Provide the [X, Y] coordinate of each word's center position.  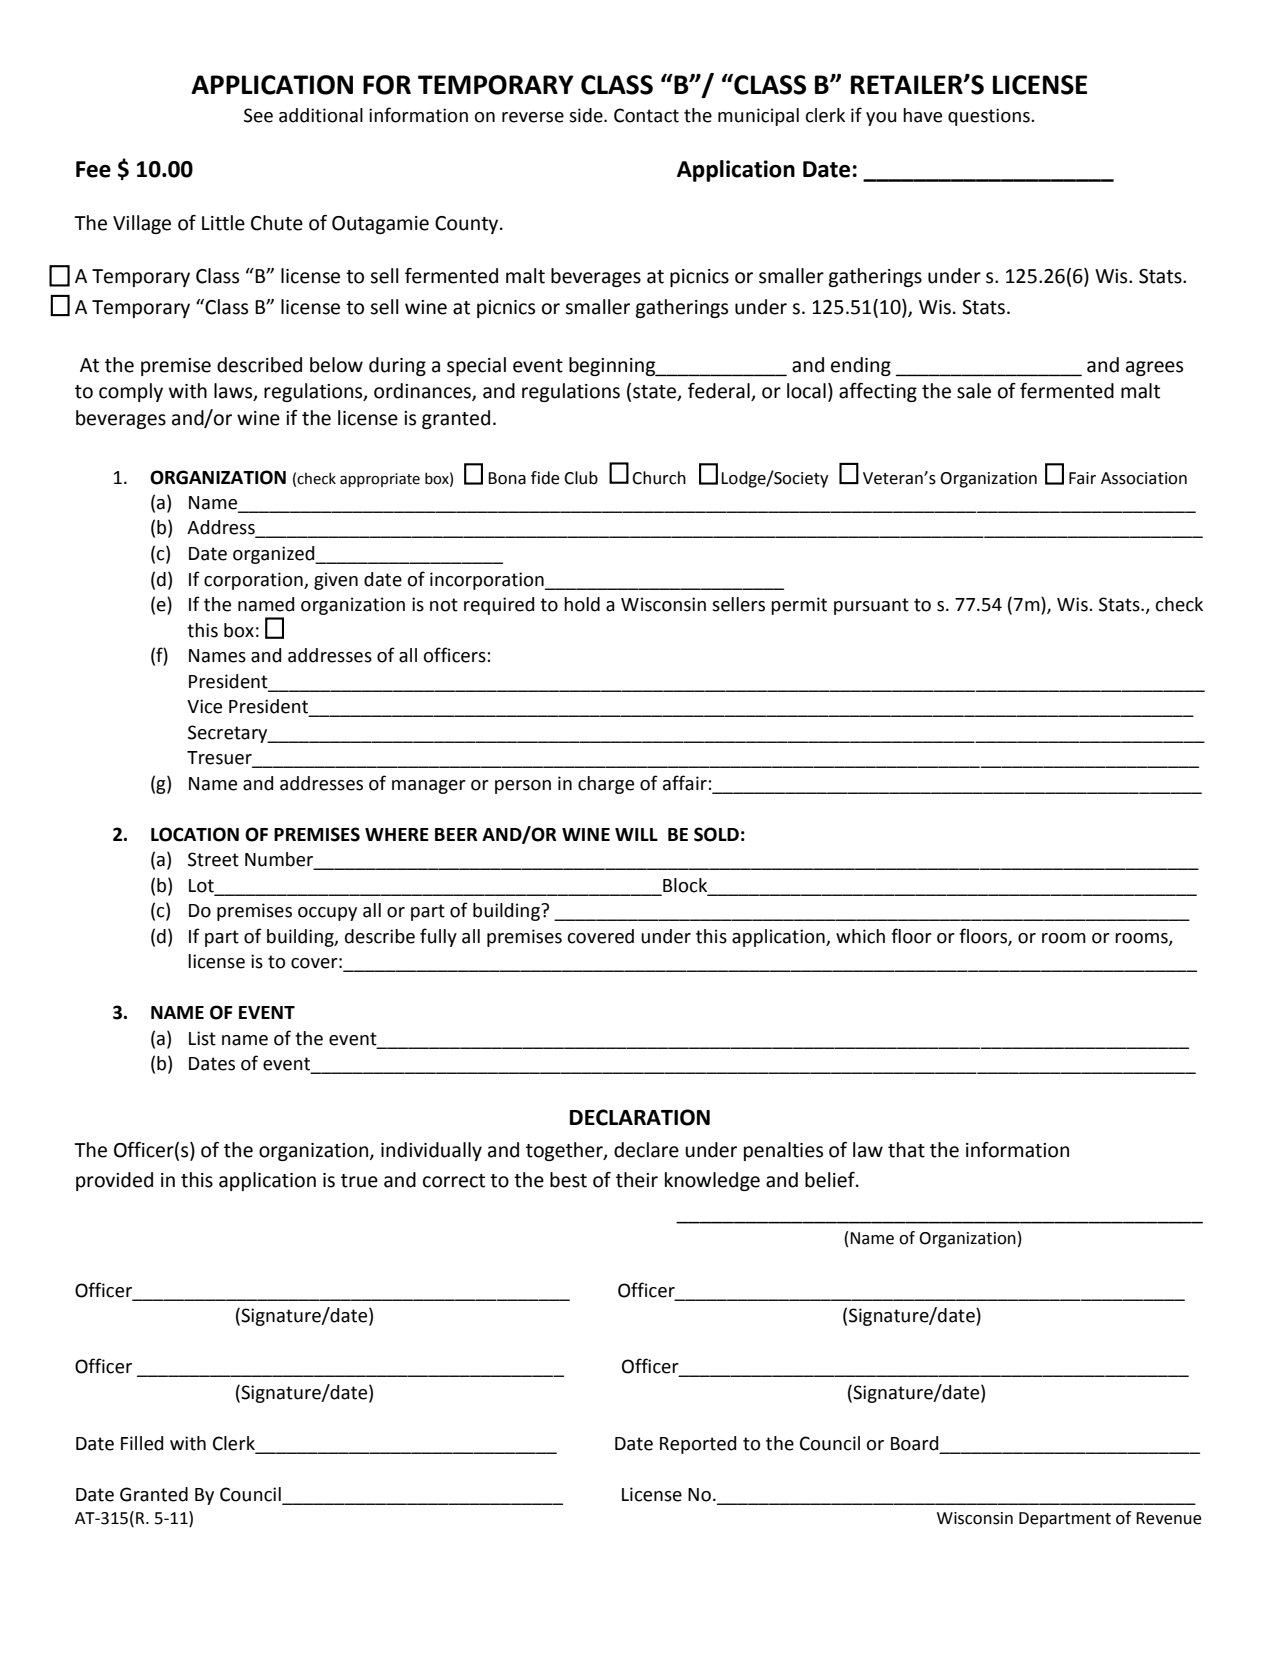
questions [990, 117]
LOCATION [195, 834]
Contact [646, 115]
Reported [698, 1445]
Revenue [1169, 1518]
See [258, 115]
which [860, 936]
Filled [142, 1443]
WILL [636, 834]
